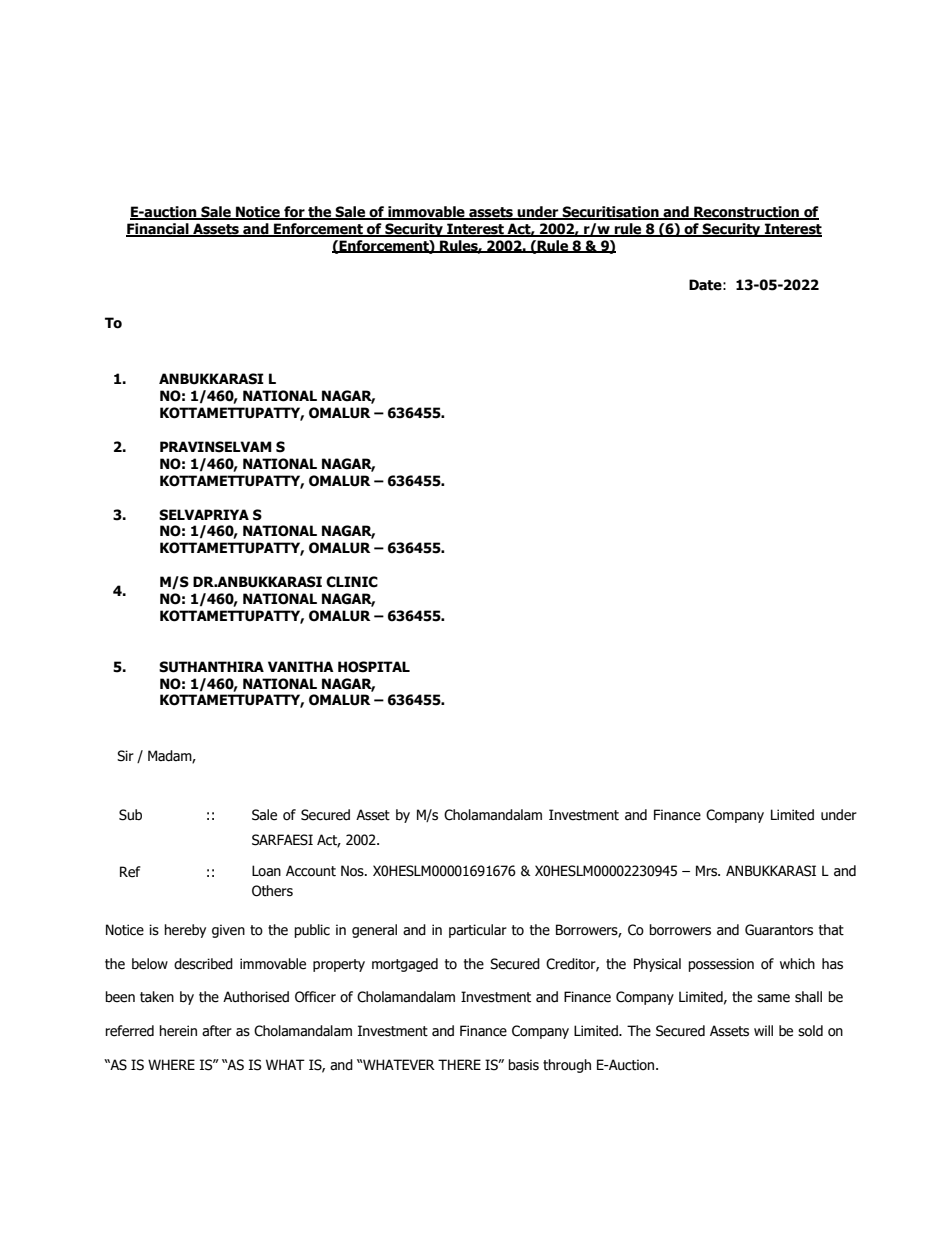 Image resolution: width=952 pixels, height=1233 pixels. I want to click on Financial, so click(158, 230).
